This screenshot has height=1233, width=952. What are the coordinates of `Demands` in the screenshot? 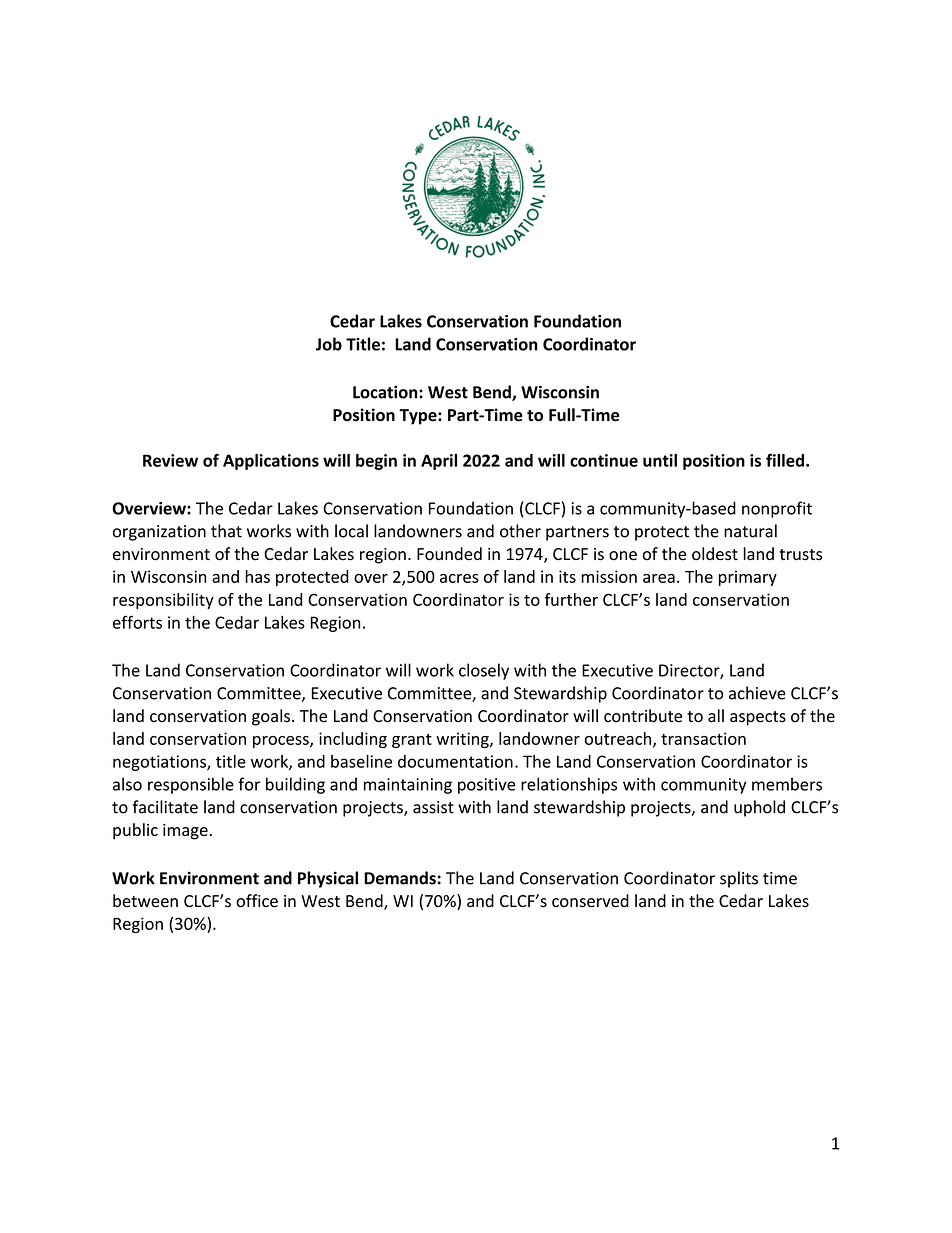 It's located at (400, 878).
